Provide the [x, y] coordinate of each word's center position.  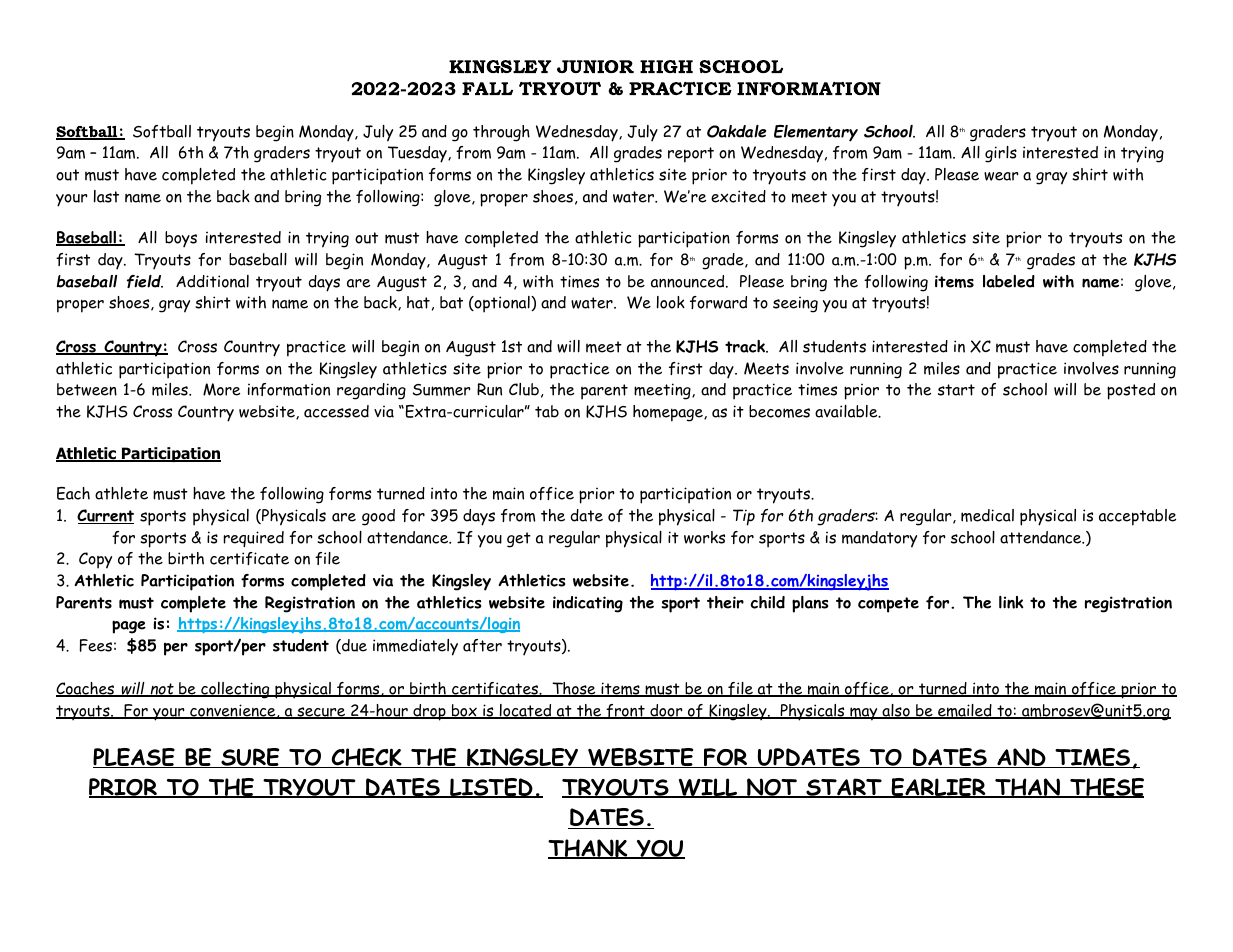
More [221, 389]
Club [524, 389]
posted [1131, 391]
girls [1001, 154]
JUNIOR [595, 66]
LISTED [491, 788]
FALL [487, 88]
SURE [250, 758]
